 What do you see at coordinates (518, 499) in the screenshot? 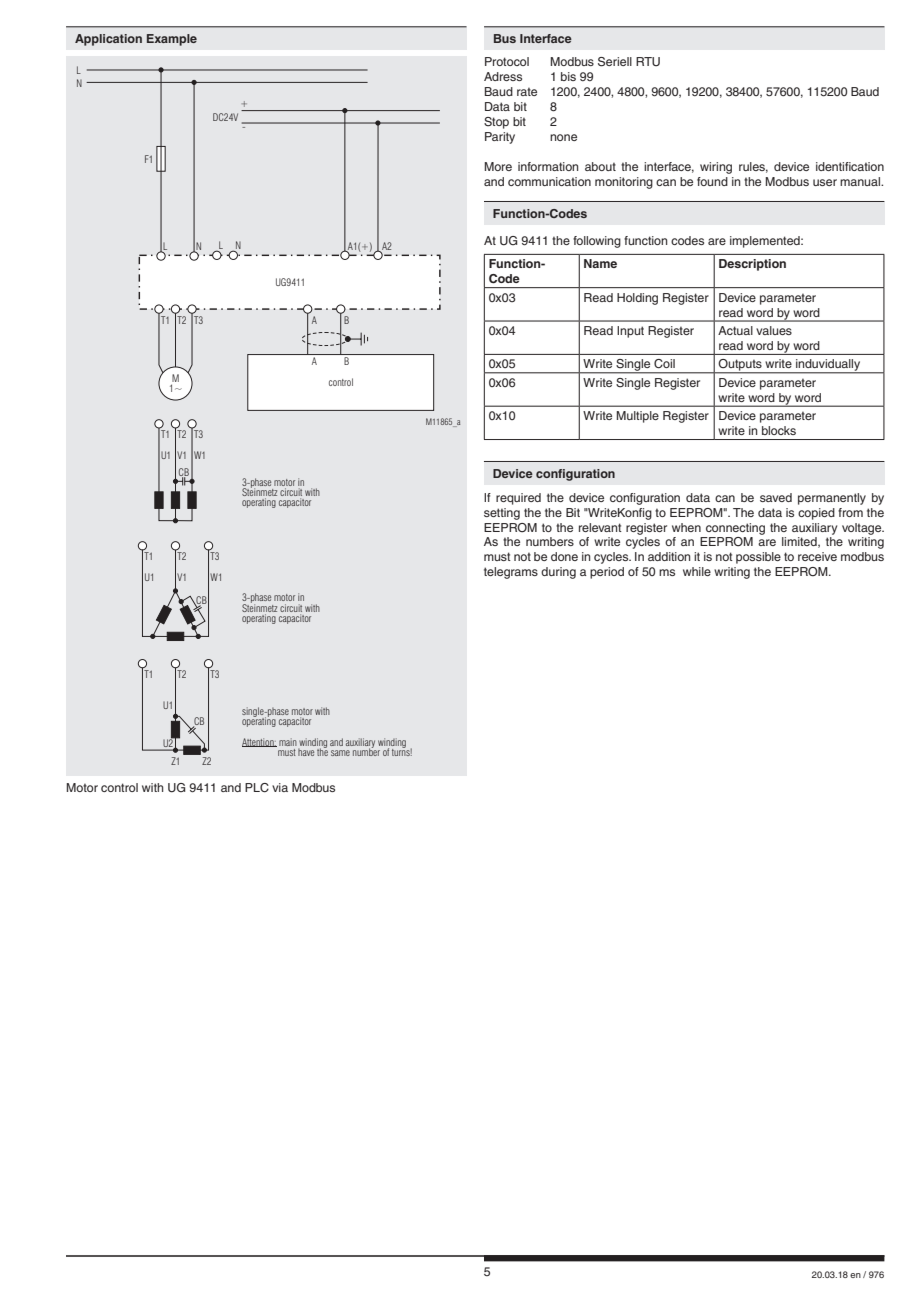
I see `required` at bounding box center [518, 499].
